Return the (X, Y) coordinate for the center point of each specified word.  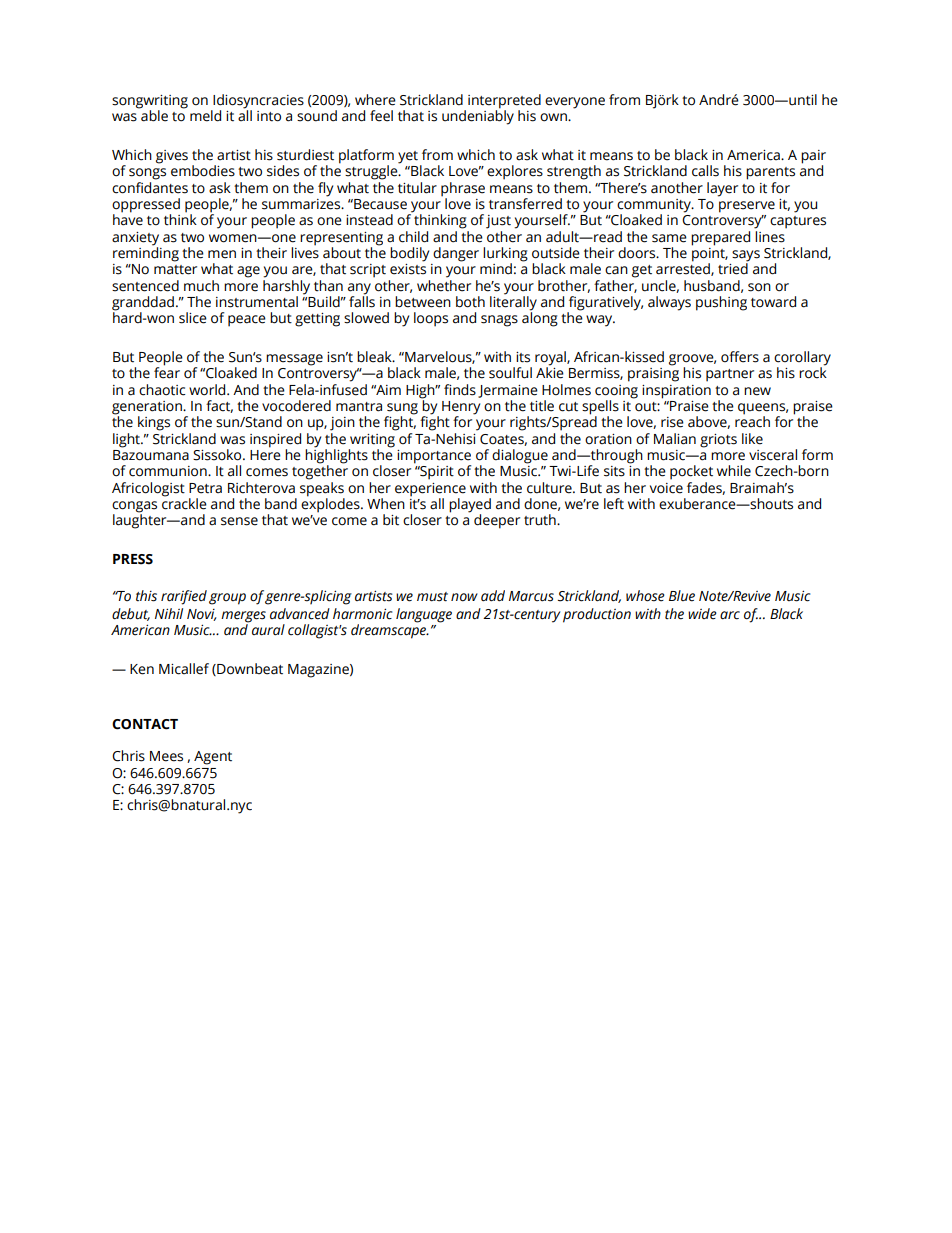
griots (718, 441)
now (464, 597)
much (201, 286)
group (227, 599)
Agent (213, 758)
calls (705, 171)
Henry (461, 409)
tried (733, 268)
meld (205, 116)
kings (154, 423)
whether (444, 284)
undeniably (478, 116)
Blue (682, 596)
